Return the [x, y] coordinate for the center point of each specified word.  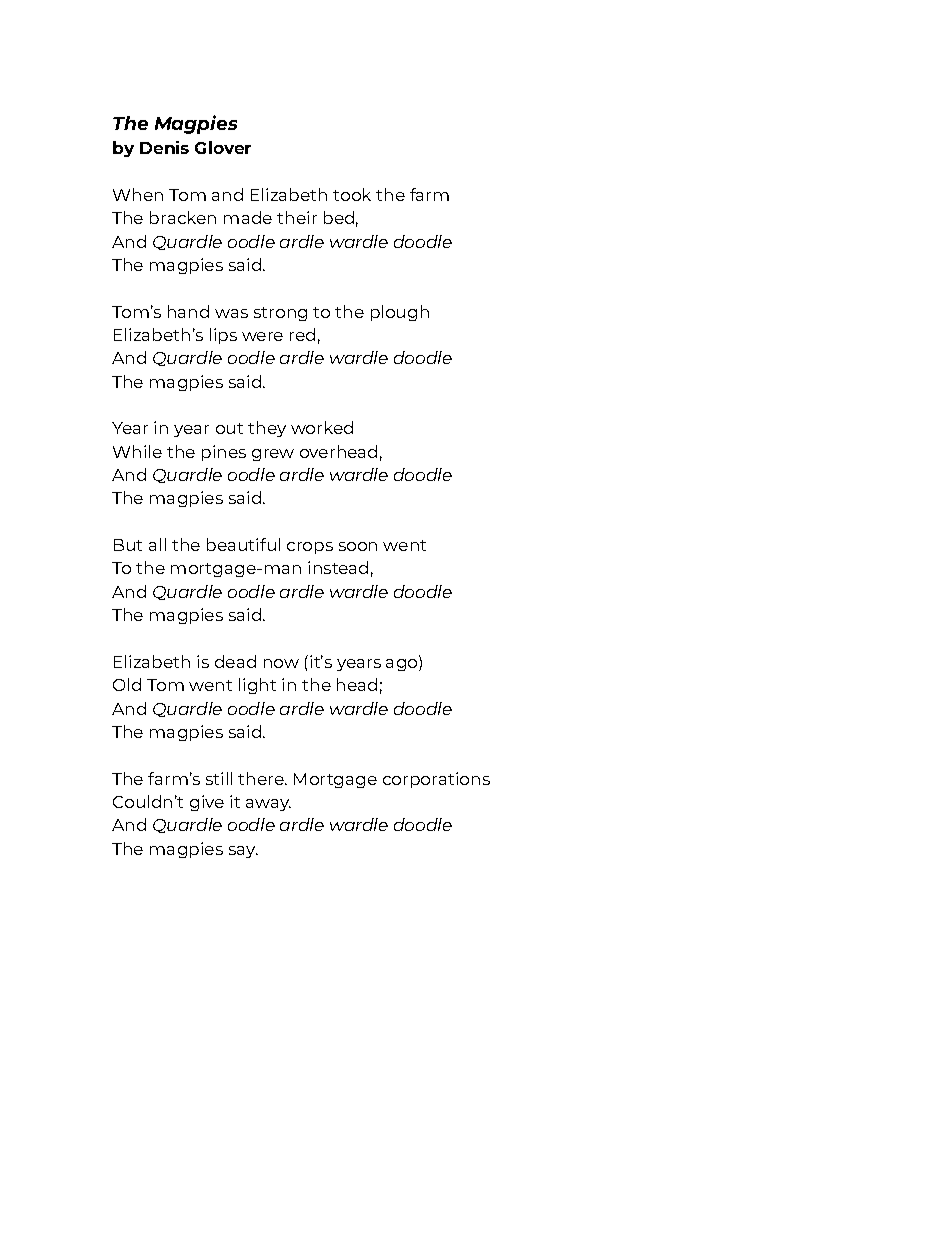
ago [403, 663]
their [297, 217]
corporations [436, 780]
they [267, 429]
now [281, 663]
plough [400, 313]
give [207, 803]
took [352, 194]
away [268, 805]
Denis [164, 147]
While [137, 451]
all [157, 544]
